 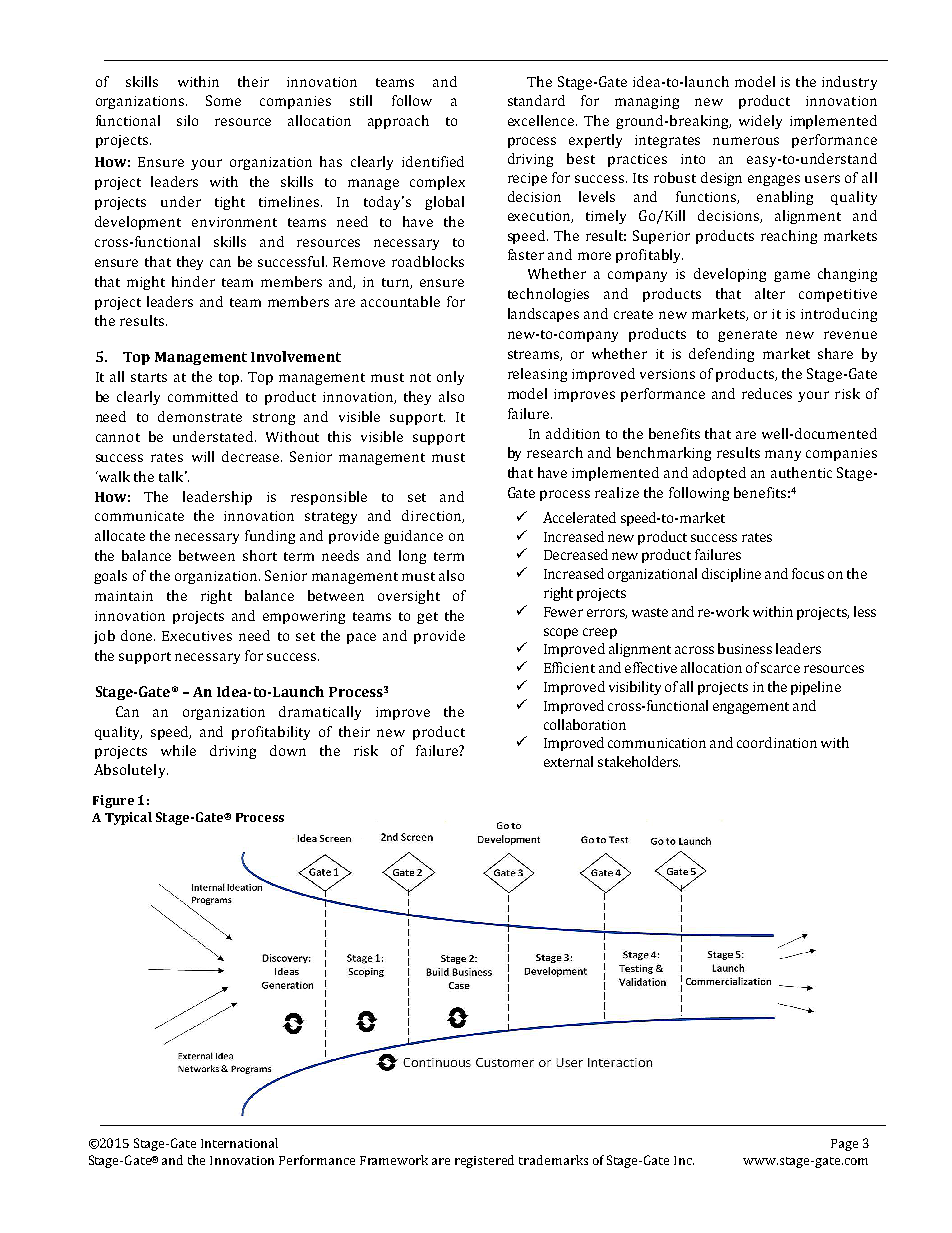 I want to click on only, so click(x=450, y=378).
